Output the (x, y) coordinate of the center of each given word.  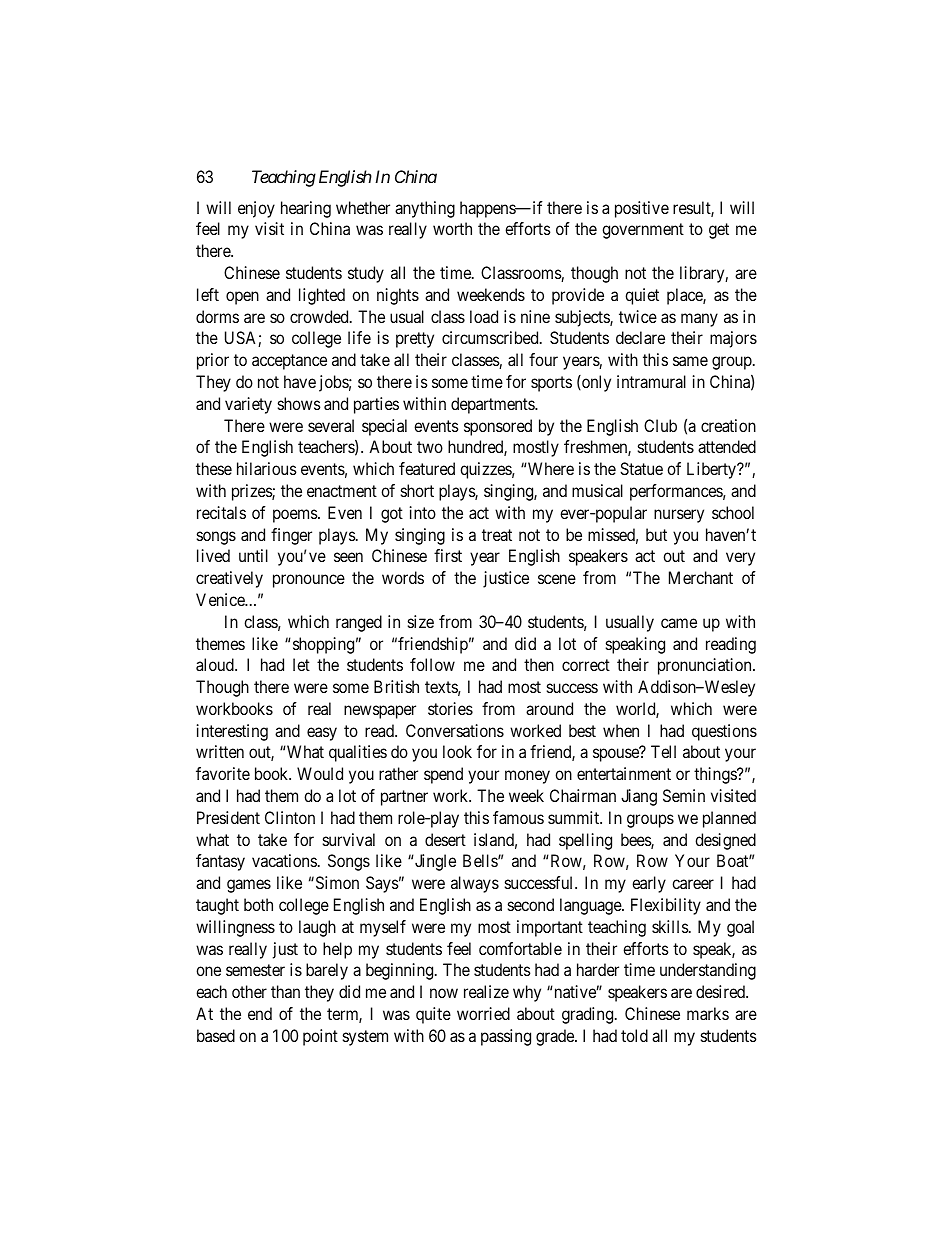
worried (483, 1013)
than (285, 991)
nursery (679, 516)
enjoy (256, 209)
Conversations (455, 730)
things (716, 775)
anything (425, 209)
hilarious (267, 468)
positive (642, 209)
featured (427, 468)
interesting (232, 732)
